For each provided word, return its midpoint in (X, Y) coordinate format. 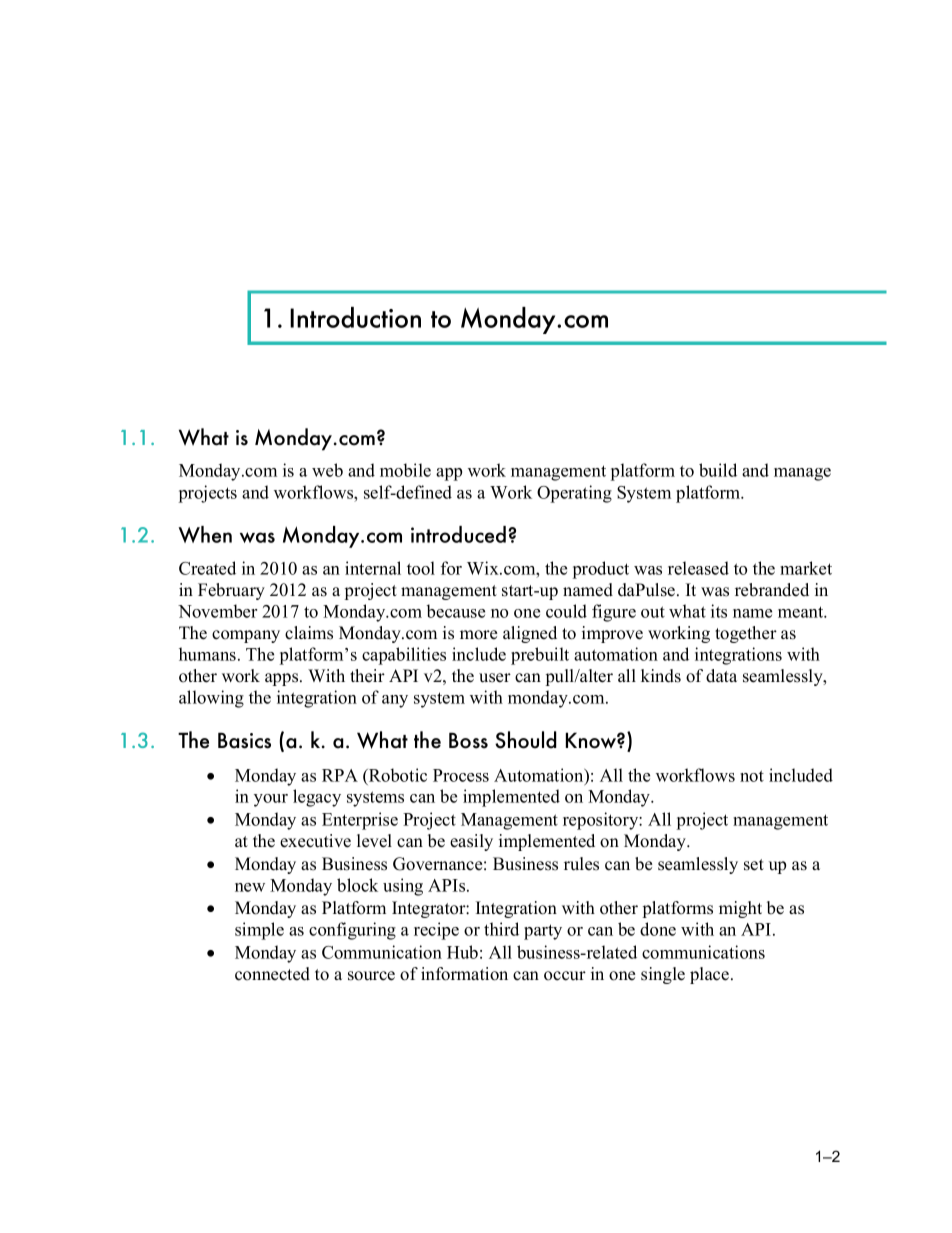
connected (272, 974)
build (718, 470)
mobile (405, 470)
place (709, 975)
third (501, 929)
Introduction (355, 317)
